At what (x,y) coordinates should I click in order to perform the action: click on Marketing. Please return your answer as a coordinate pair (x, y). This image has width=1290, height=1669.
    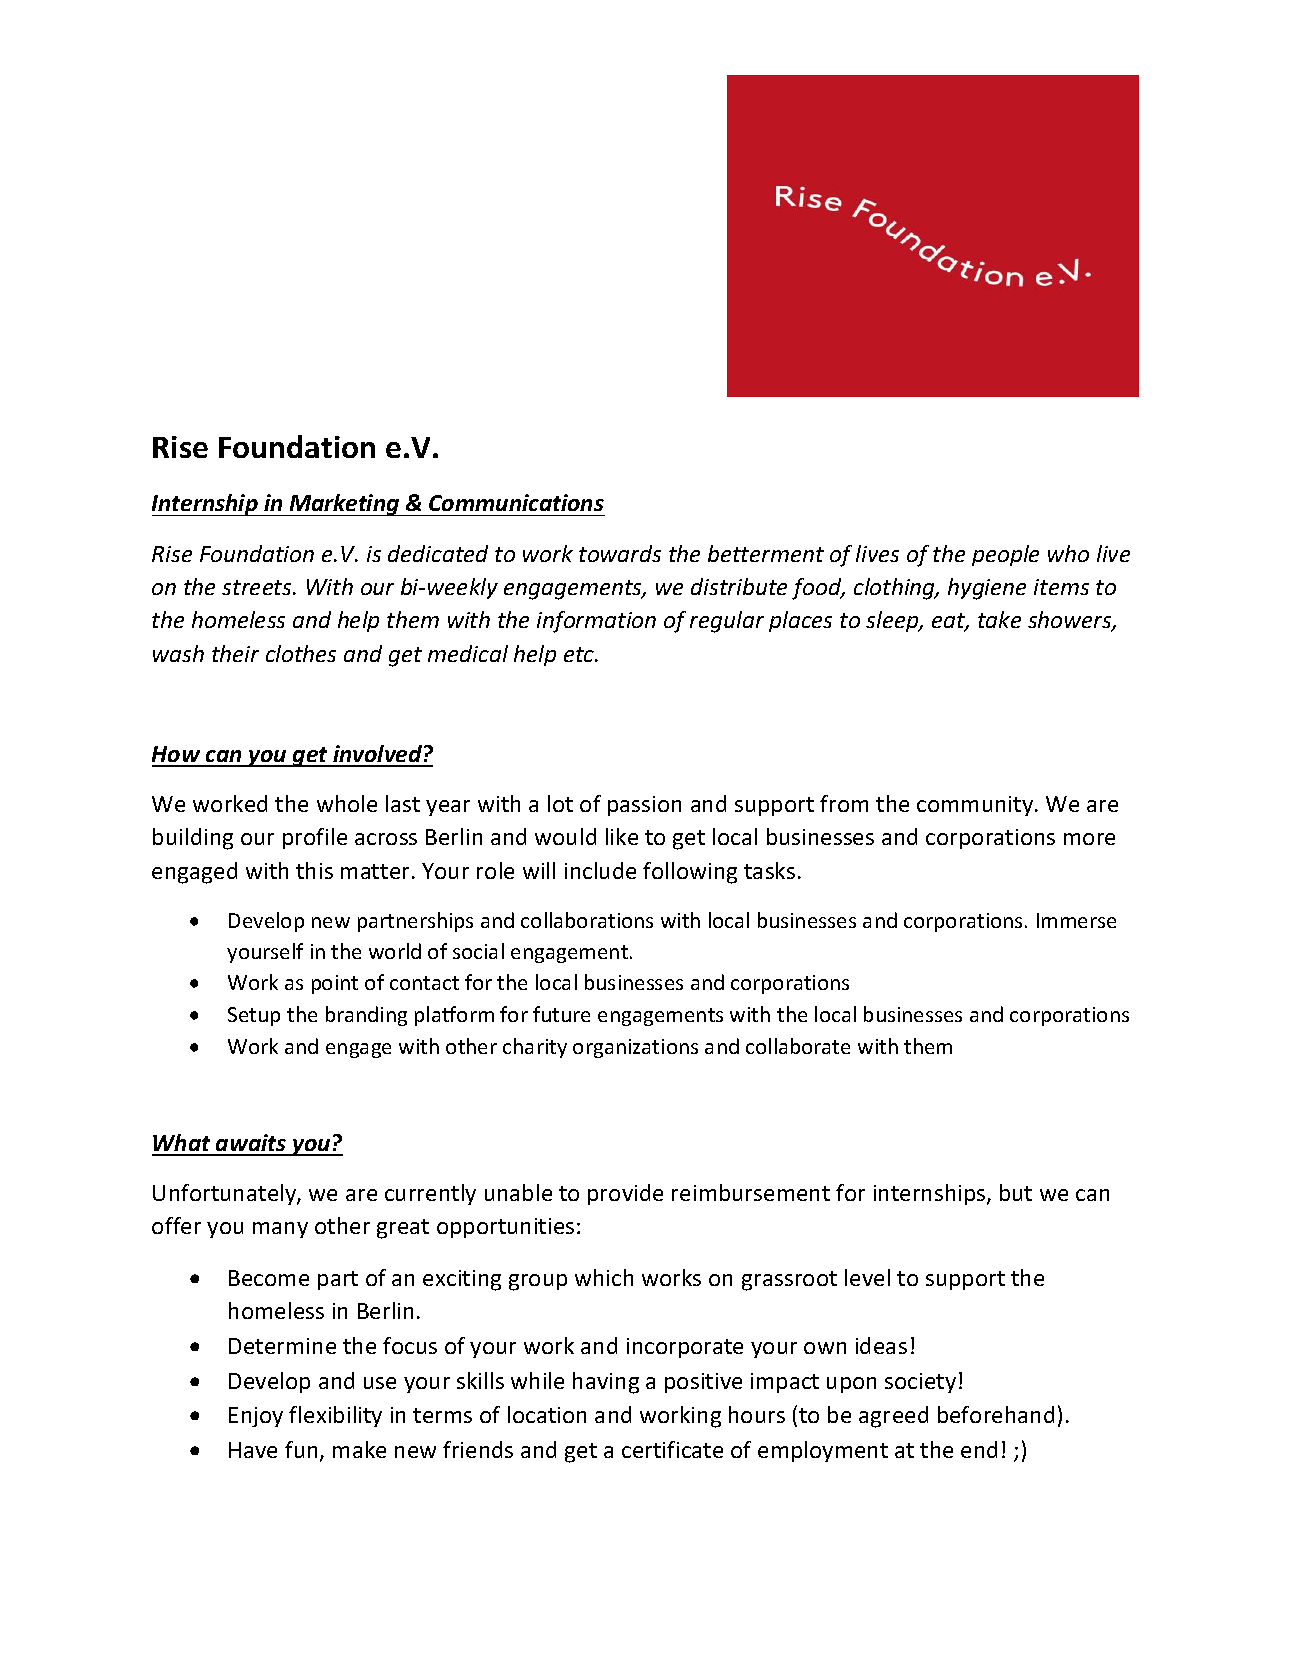
    Looking at the image, I should click on (344, 505).
